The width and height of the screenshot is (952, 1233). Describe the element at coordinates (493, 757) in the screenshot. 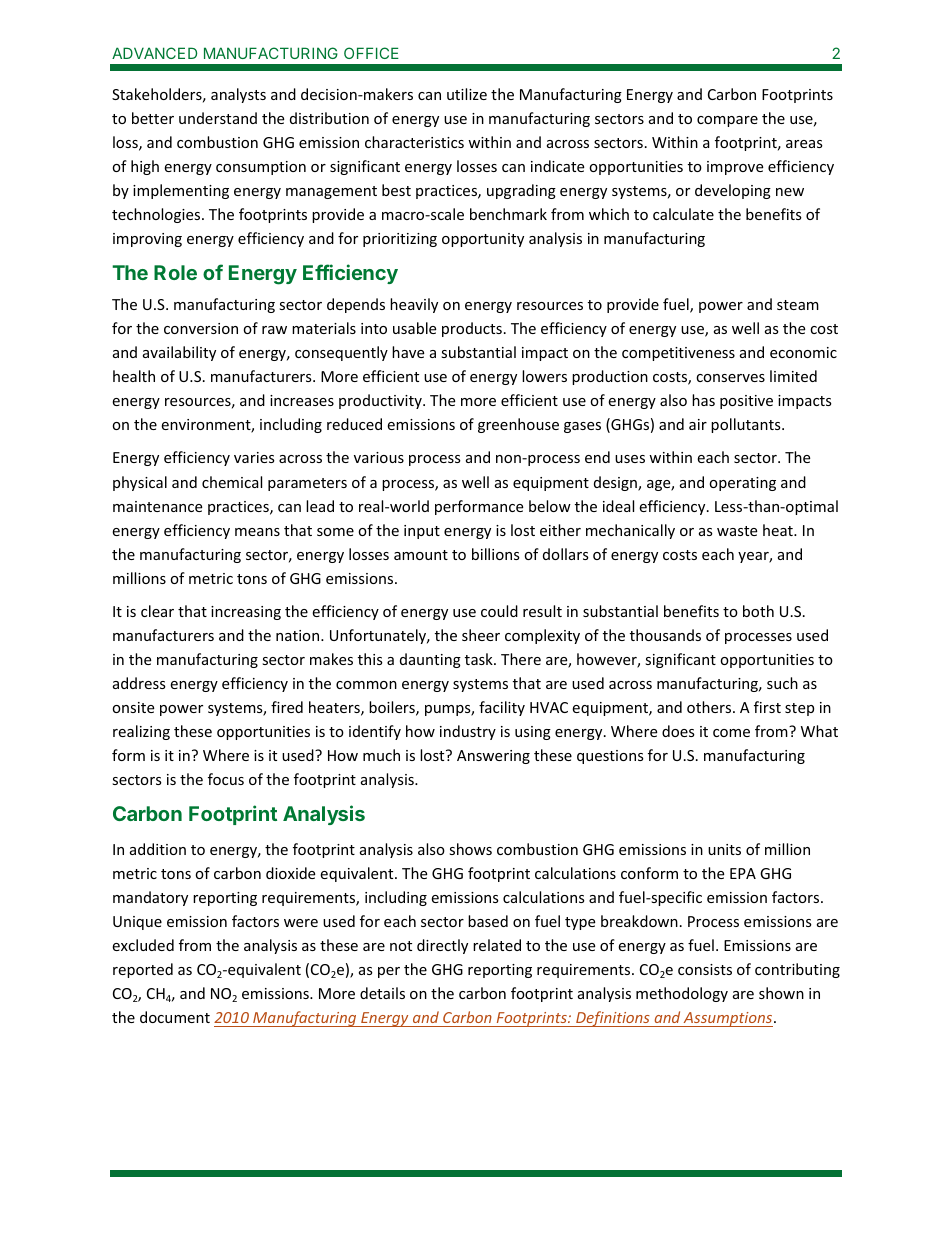

I see `Answering` at that location.
